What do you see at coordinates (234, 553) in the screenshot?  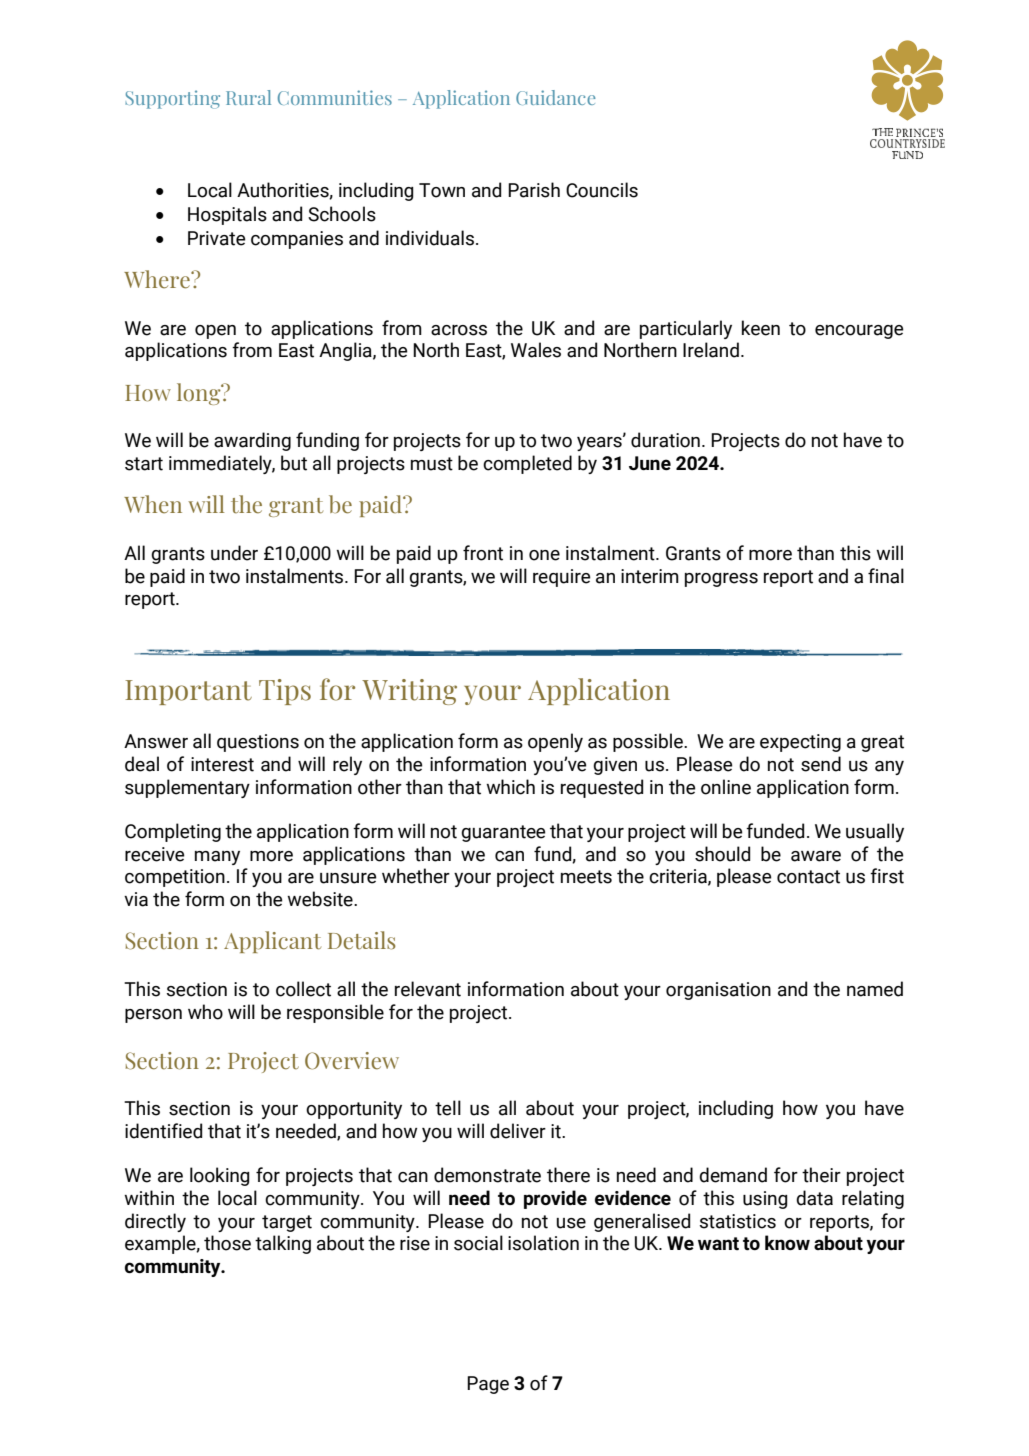 I see `under` at bounding box center [234, 553].
